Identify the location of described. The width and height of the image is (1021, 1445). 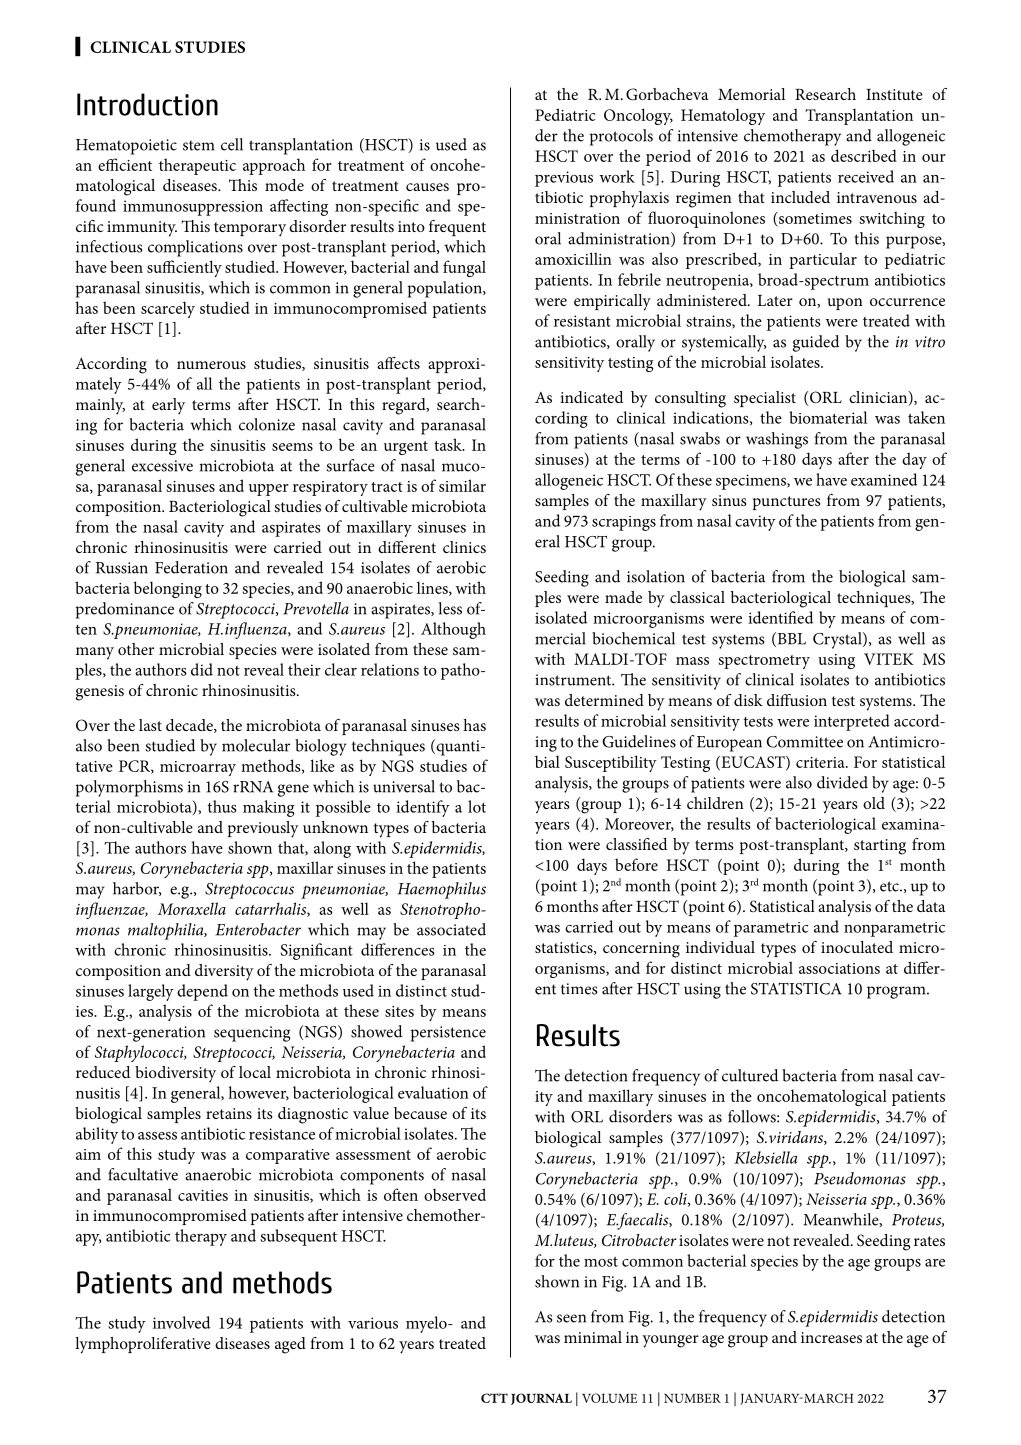
(864, 155).
